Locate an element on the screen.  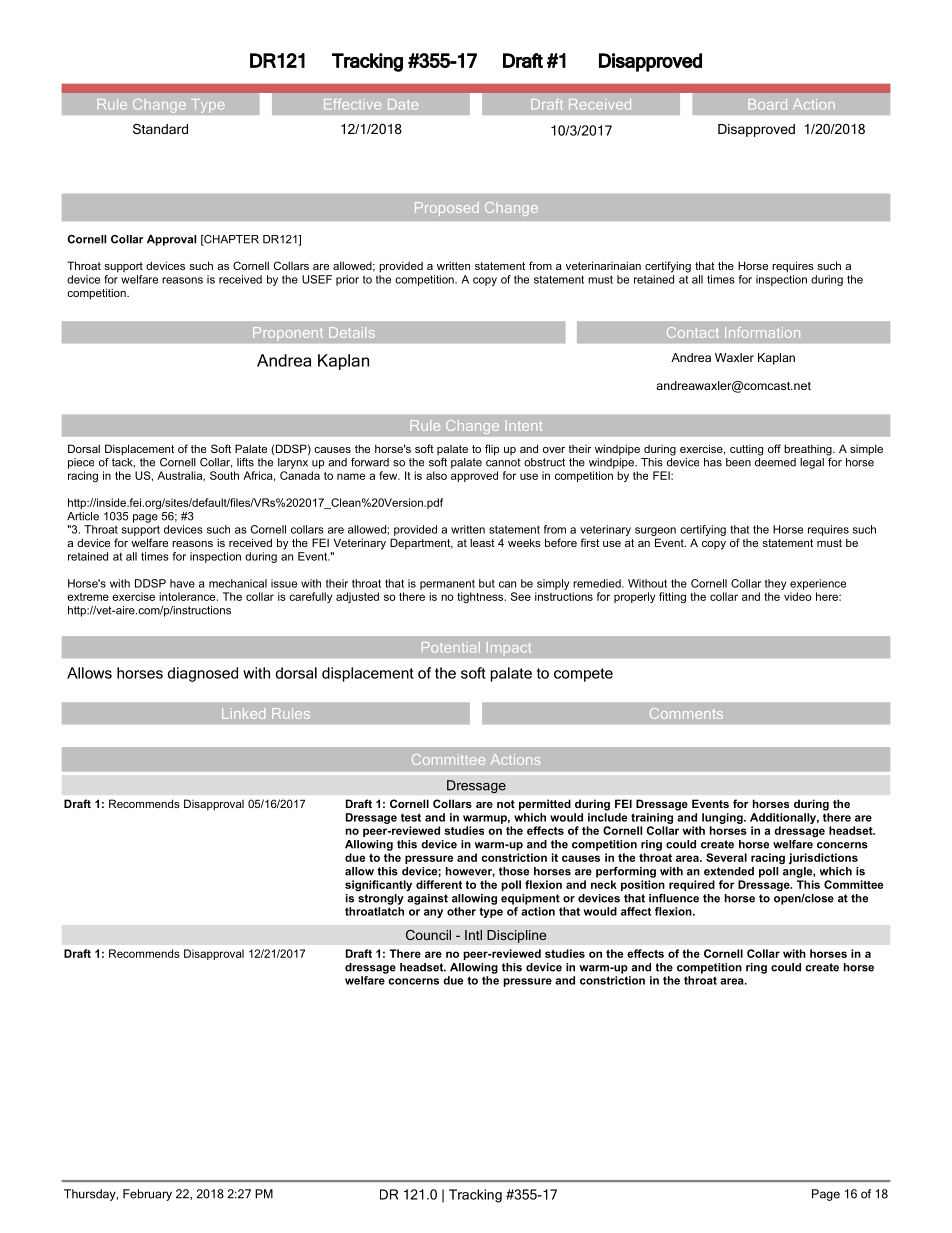
video is located at coordinates (798, 596).
